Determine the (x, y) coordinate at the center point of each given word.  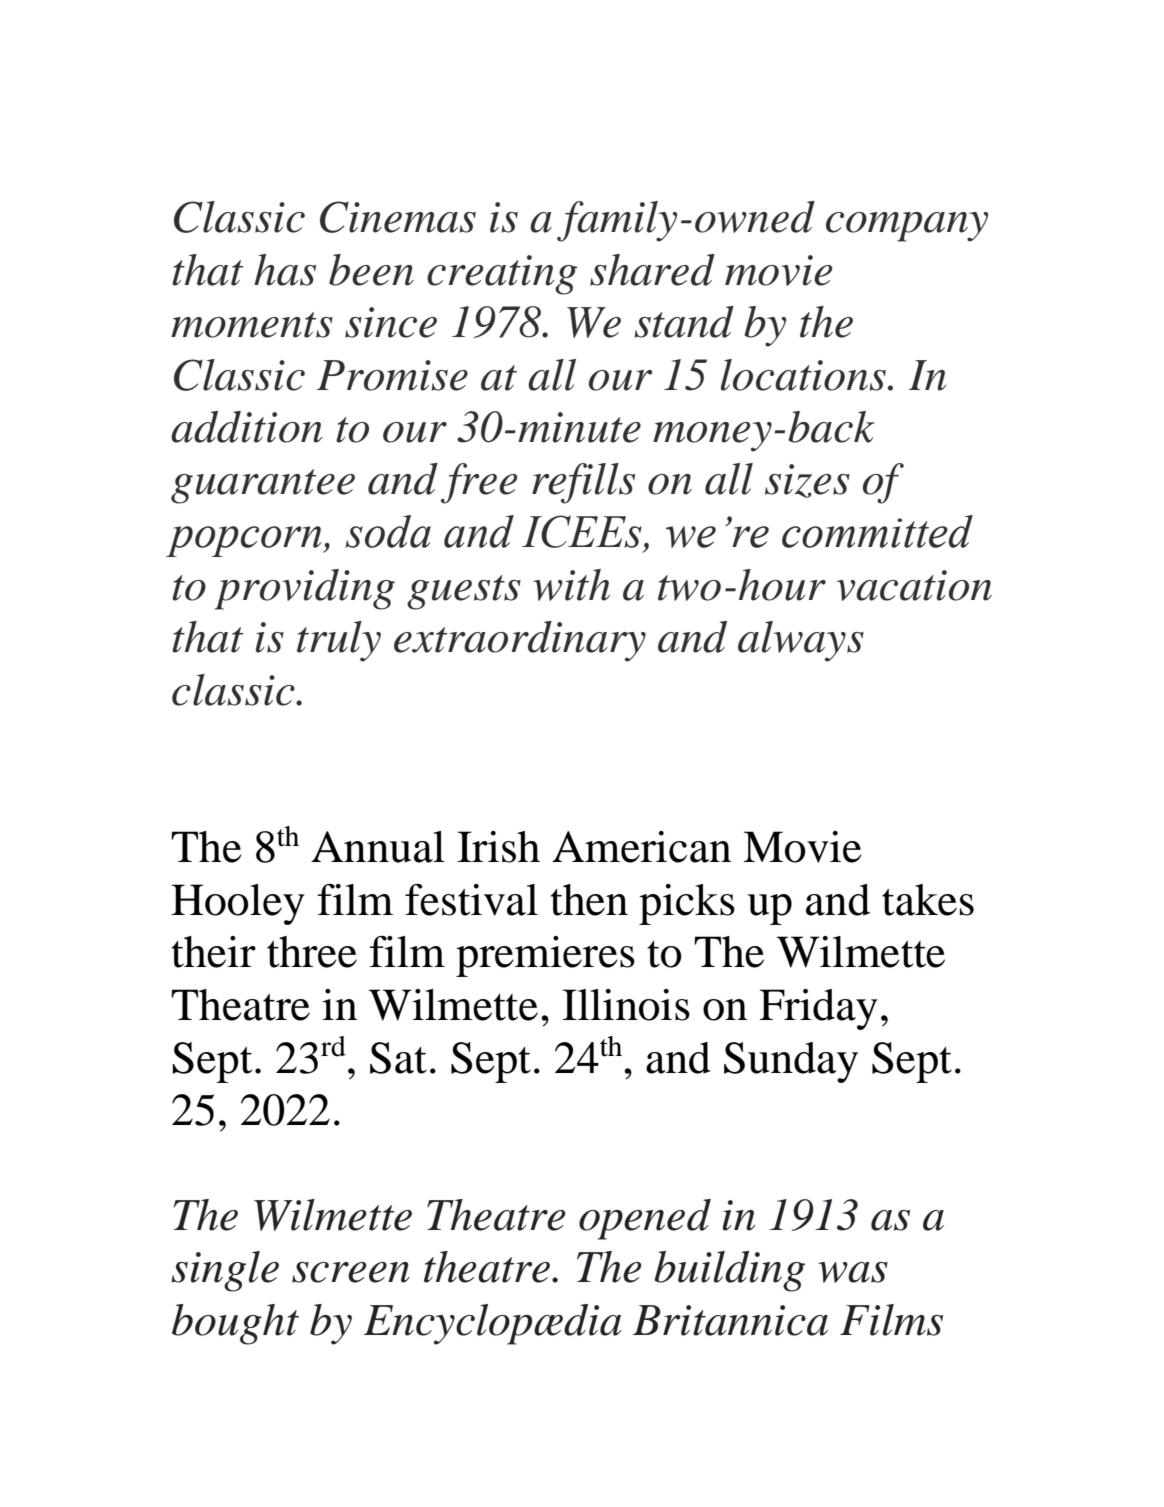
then (589, 900)
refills (583, 483)
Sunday (791, 1062)
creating (502, 275)
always (801, 641)
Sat (398, 1058)
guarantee (263, 486)
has (285, 270)
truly (339, 641)
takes (928, 900)
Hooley (238, 904)
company (907, 227)
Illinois (626, 1005)
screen (351, 1272)
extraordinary (520, 641)
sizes (807, 481)
